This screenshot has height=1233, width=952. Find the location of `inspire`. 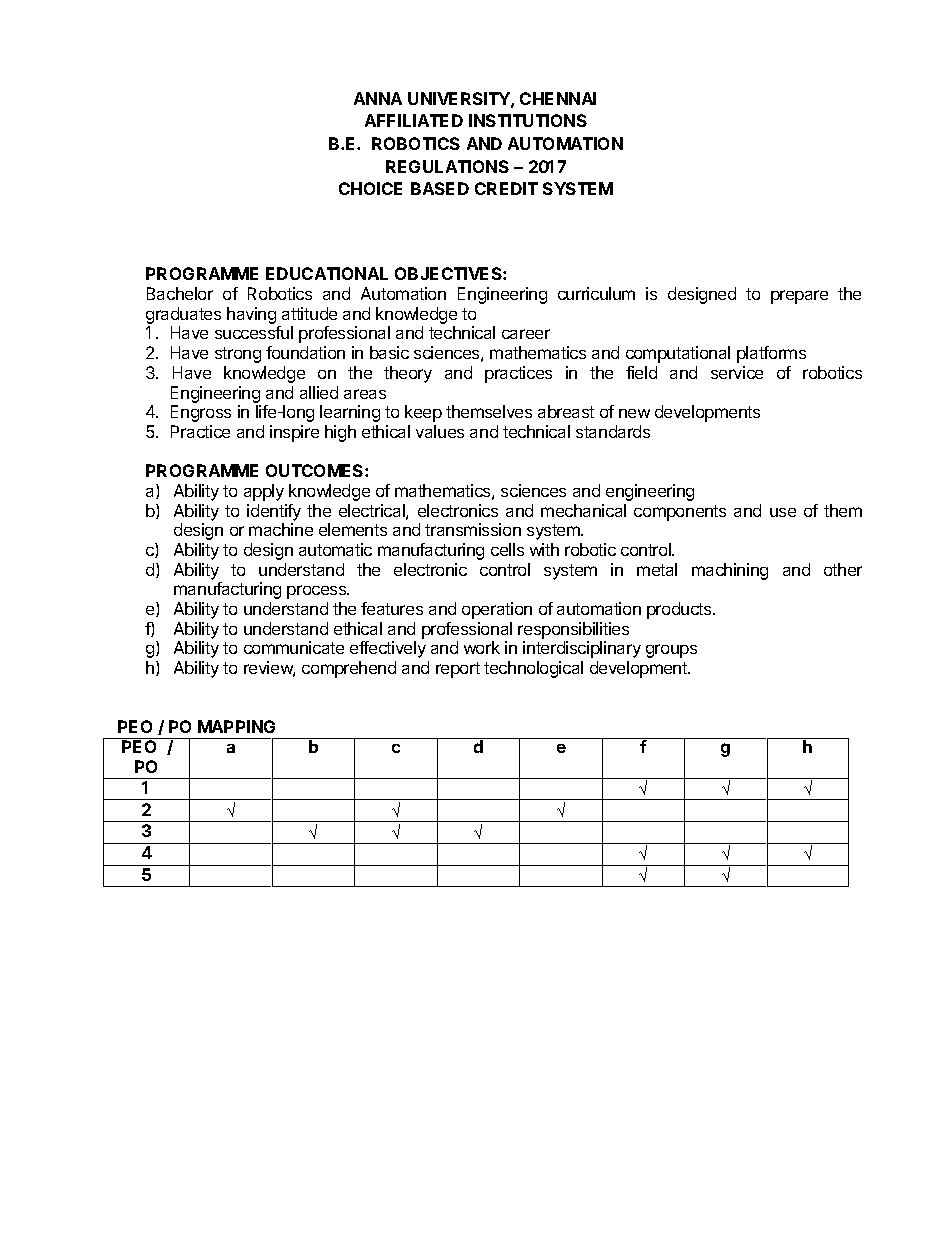

inspire is located at coordinates (294, 433).
